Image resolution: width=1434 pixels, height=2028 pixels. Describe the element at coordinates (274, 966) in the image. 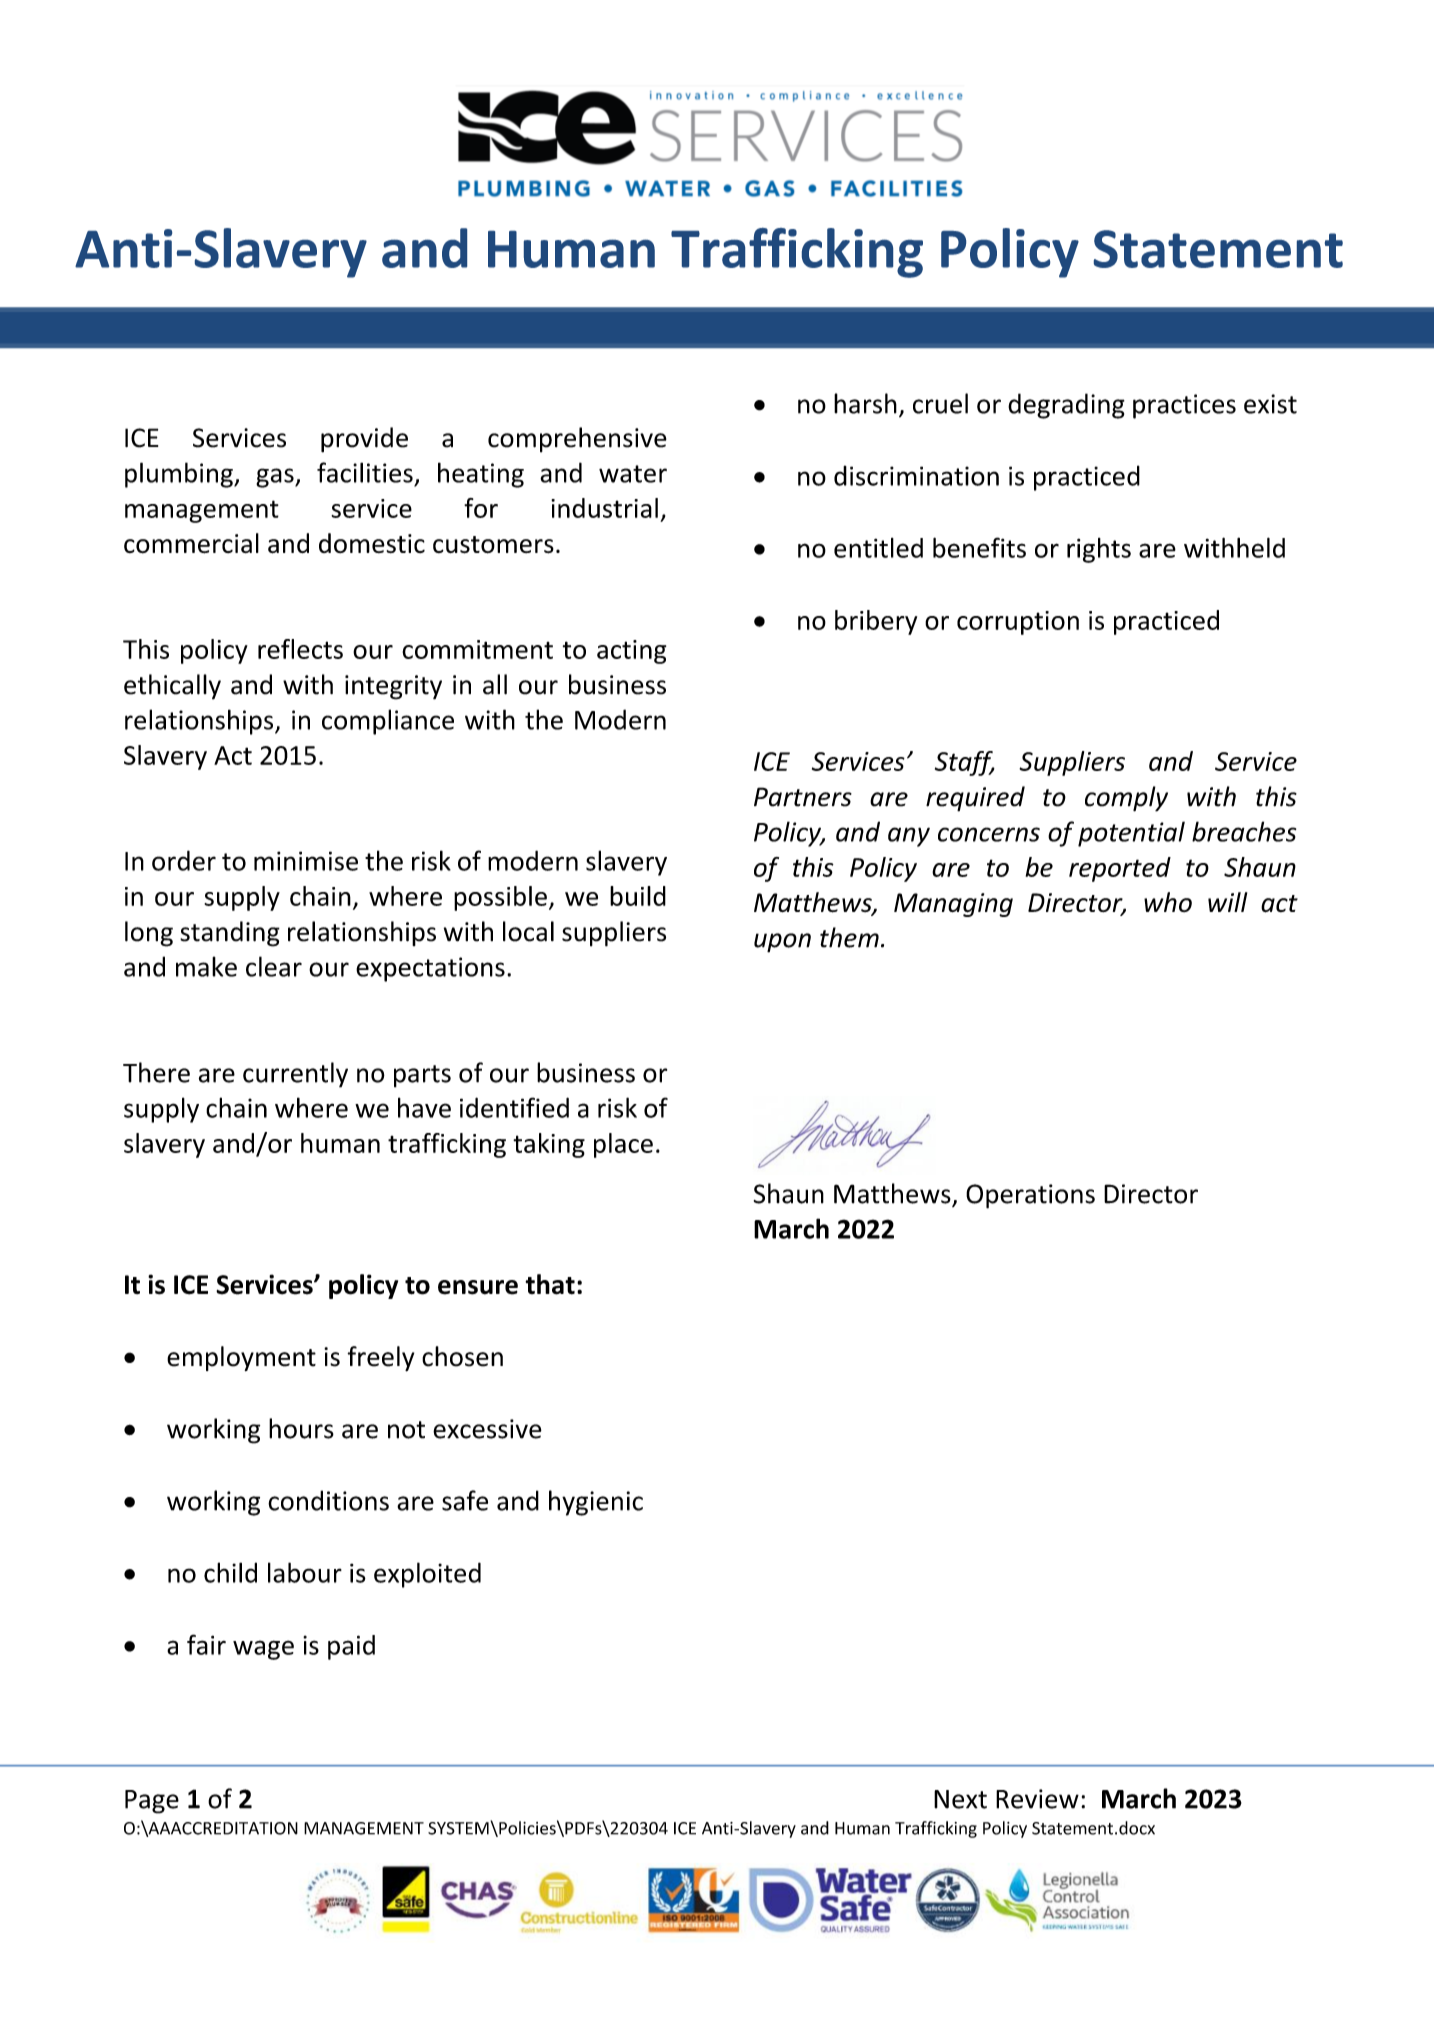

I see `clear` at that location.
